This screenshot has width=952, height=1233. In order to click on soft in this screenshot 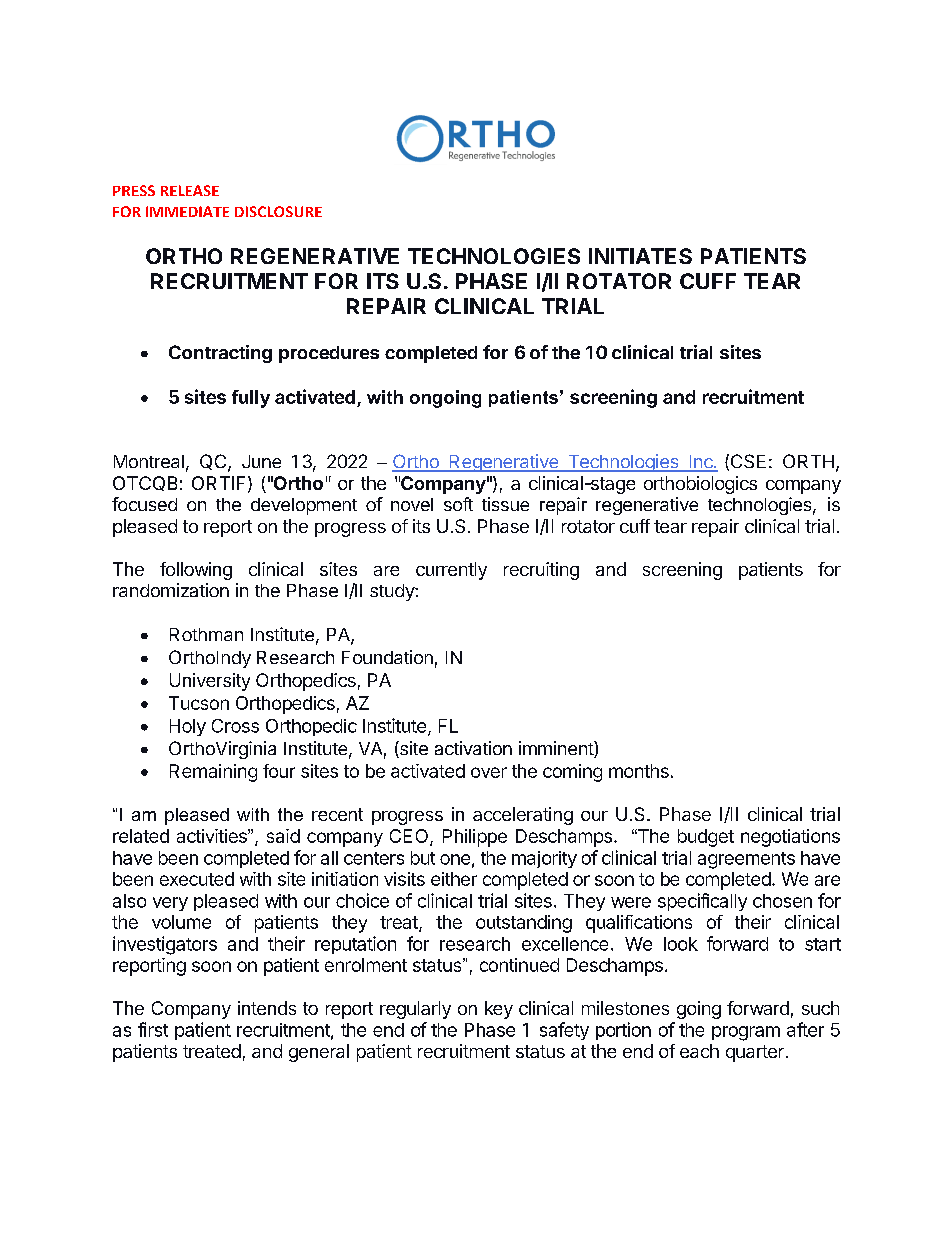, I will do `click(458, 504)`.
